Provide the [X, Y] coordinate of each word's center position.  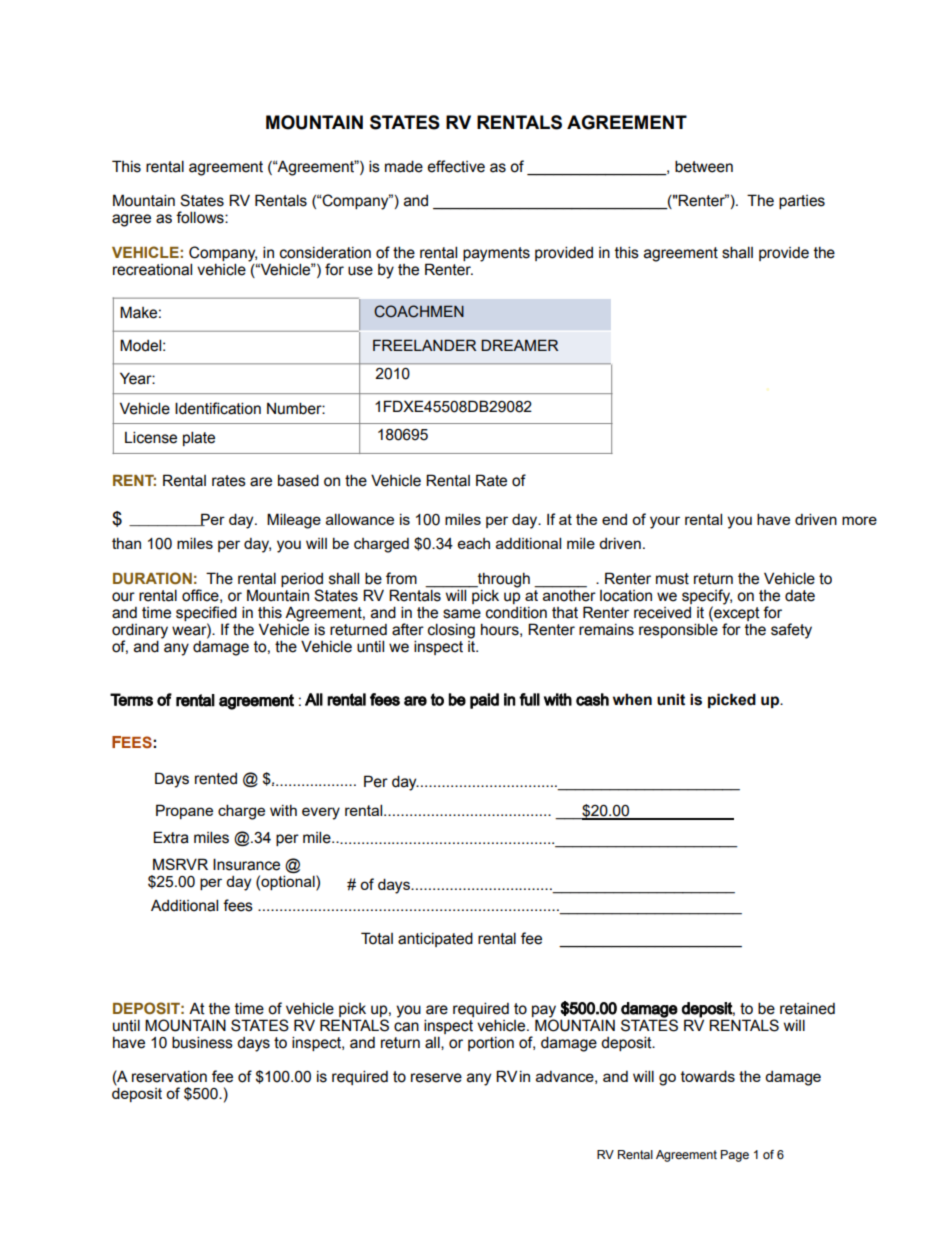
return [713, 579]
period [302, 580]
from [401, 578]
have [773, 519]
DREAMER [519, 345]
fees [238, 905]
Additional [184, 905]
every [321, 813]
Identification [218, 408]
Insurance [246, 864]
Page [735, 1156]
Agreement [686, 1156]
